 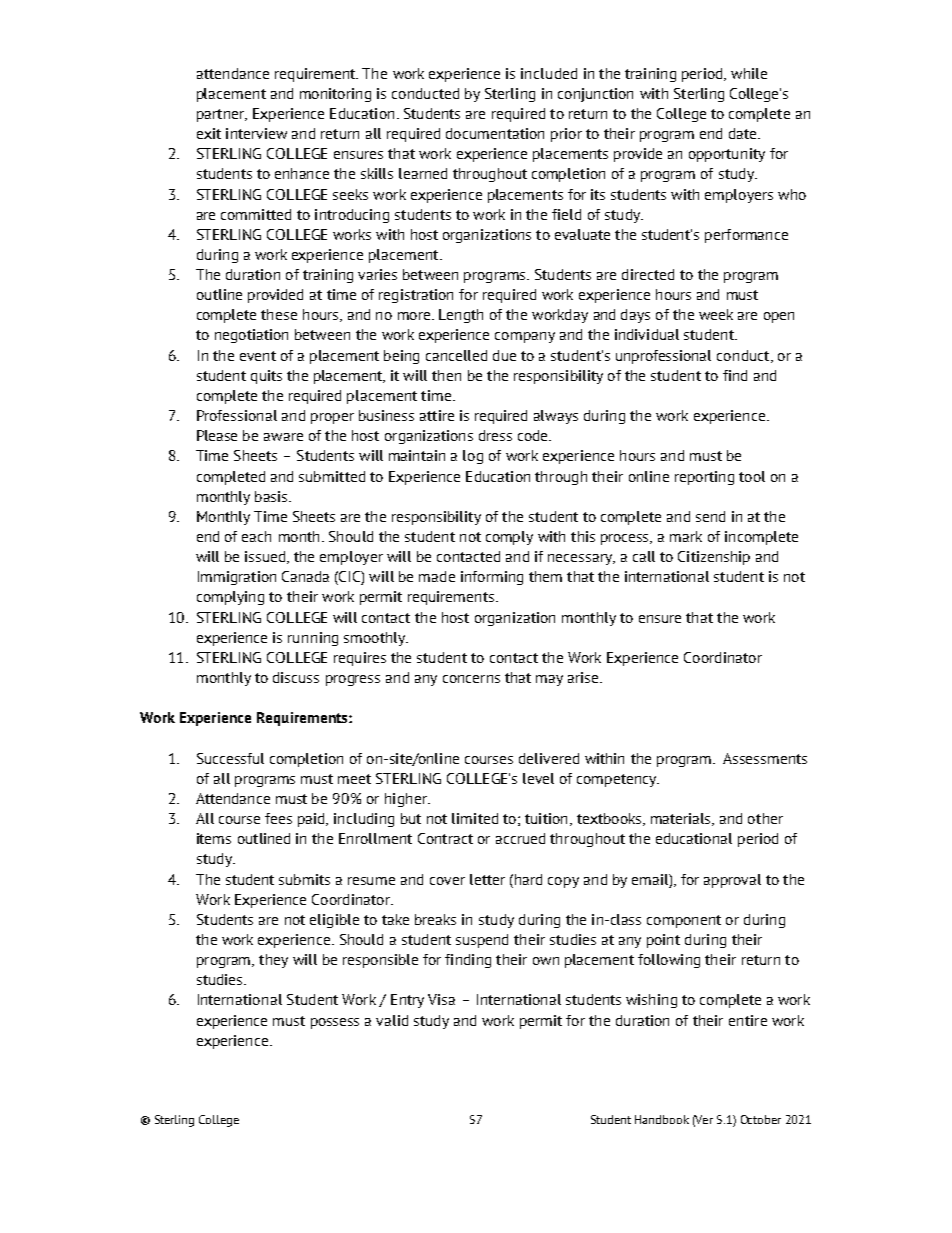 What do you see at coordinates (441, 999) in the screenshot?
I see `Visa` at bounding box center [441, 999].
